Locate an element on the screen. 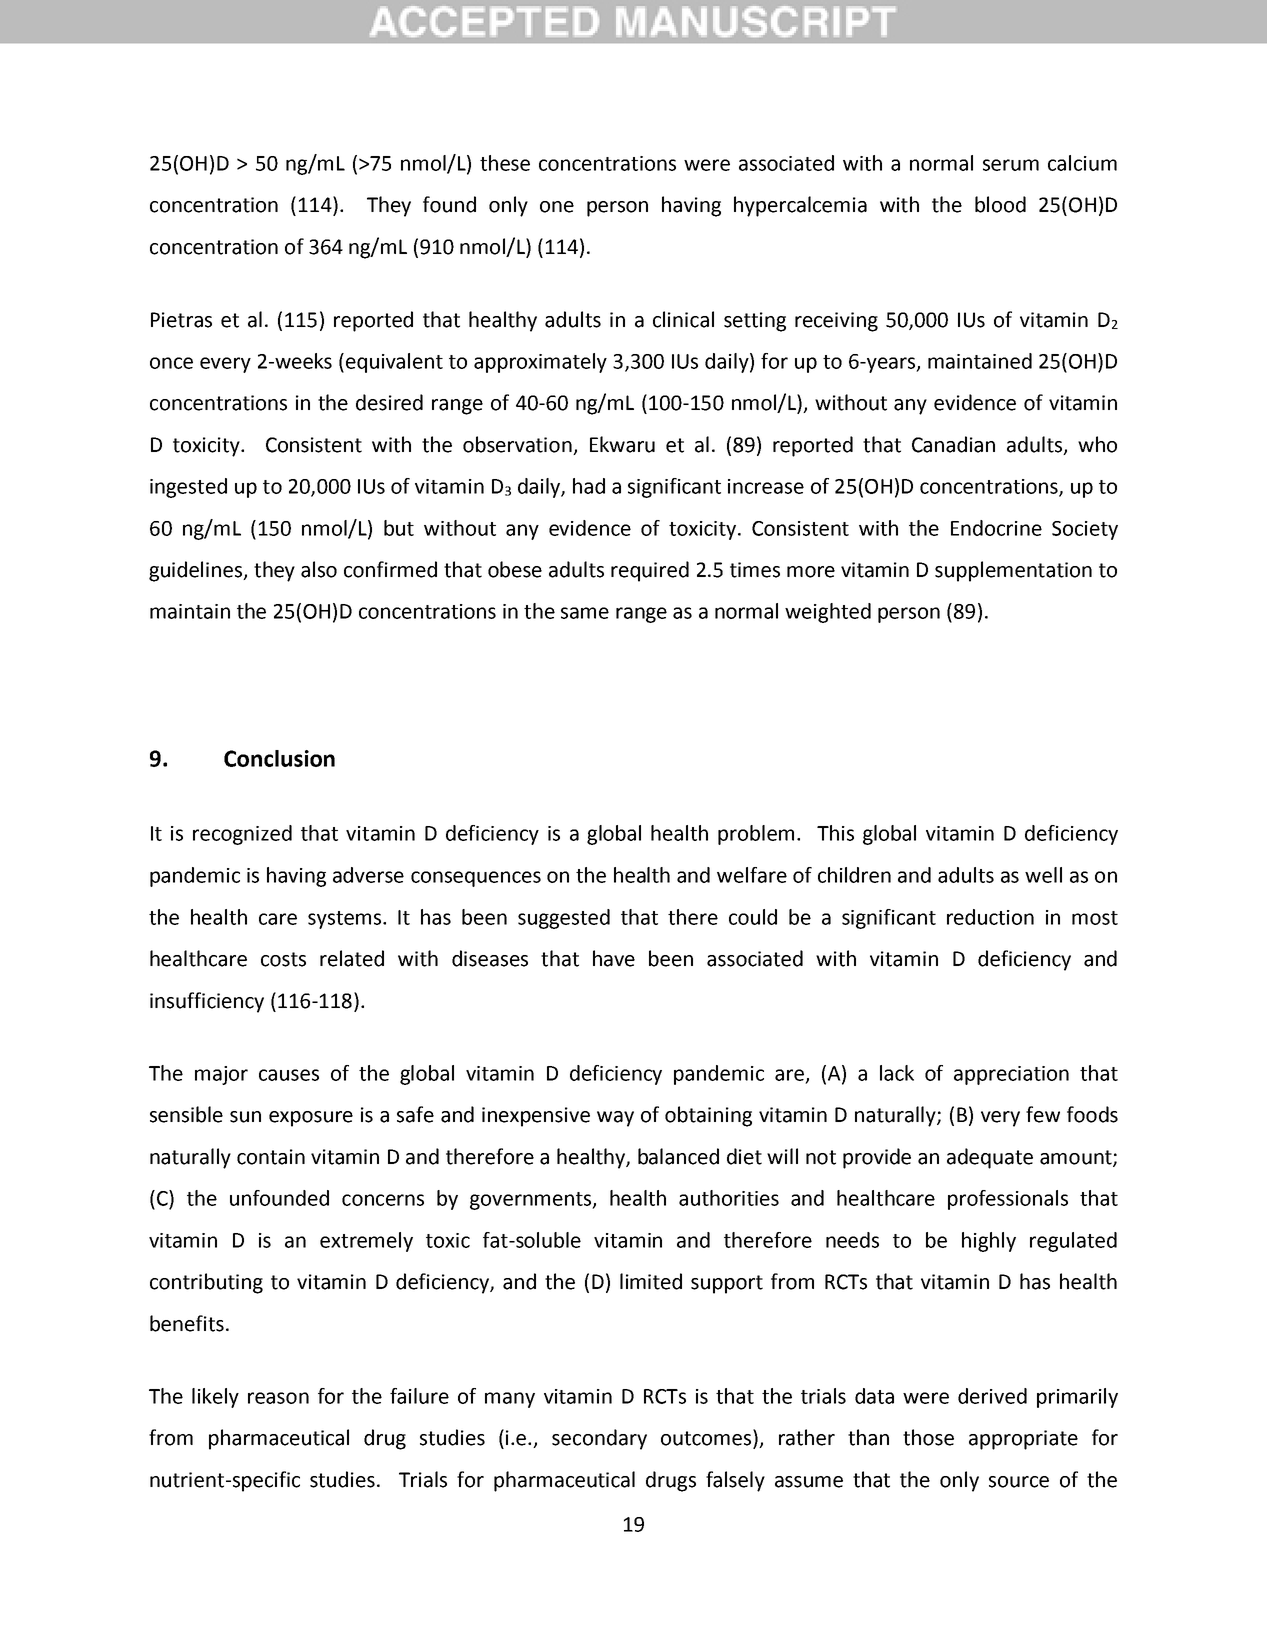  also is located at coordinates (319, 569).
